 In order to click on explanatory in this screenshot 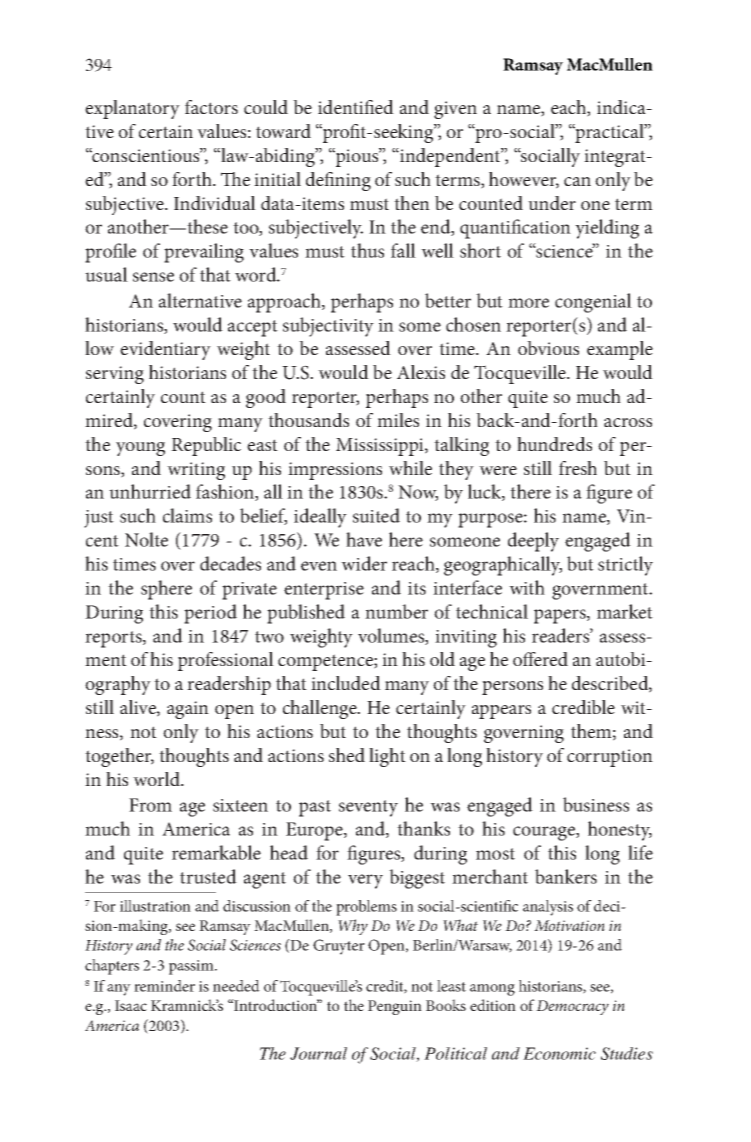, I will do `click(132, 109)`.
